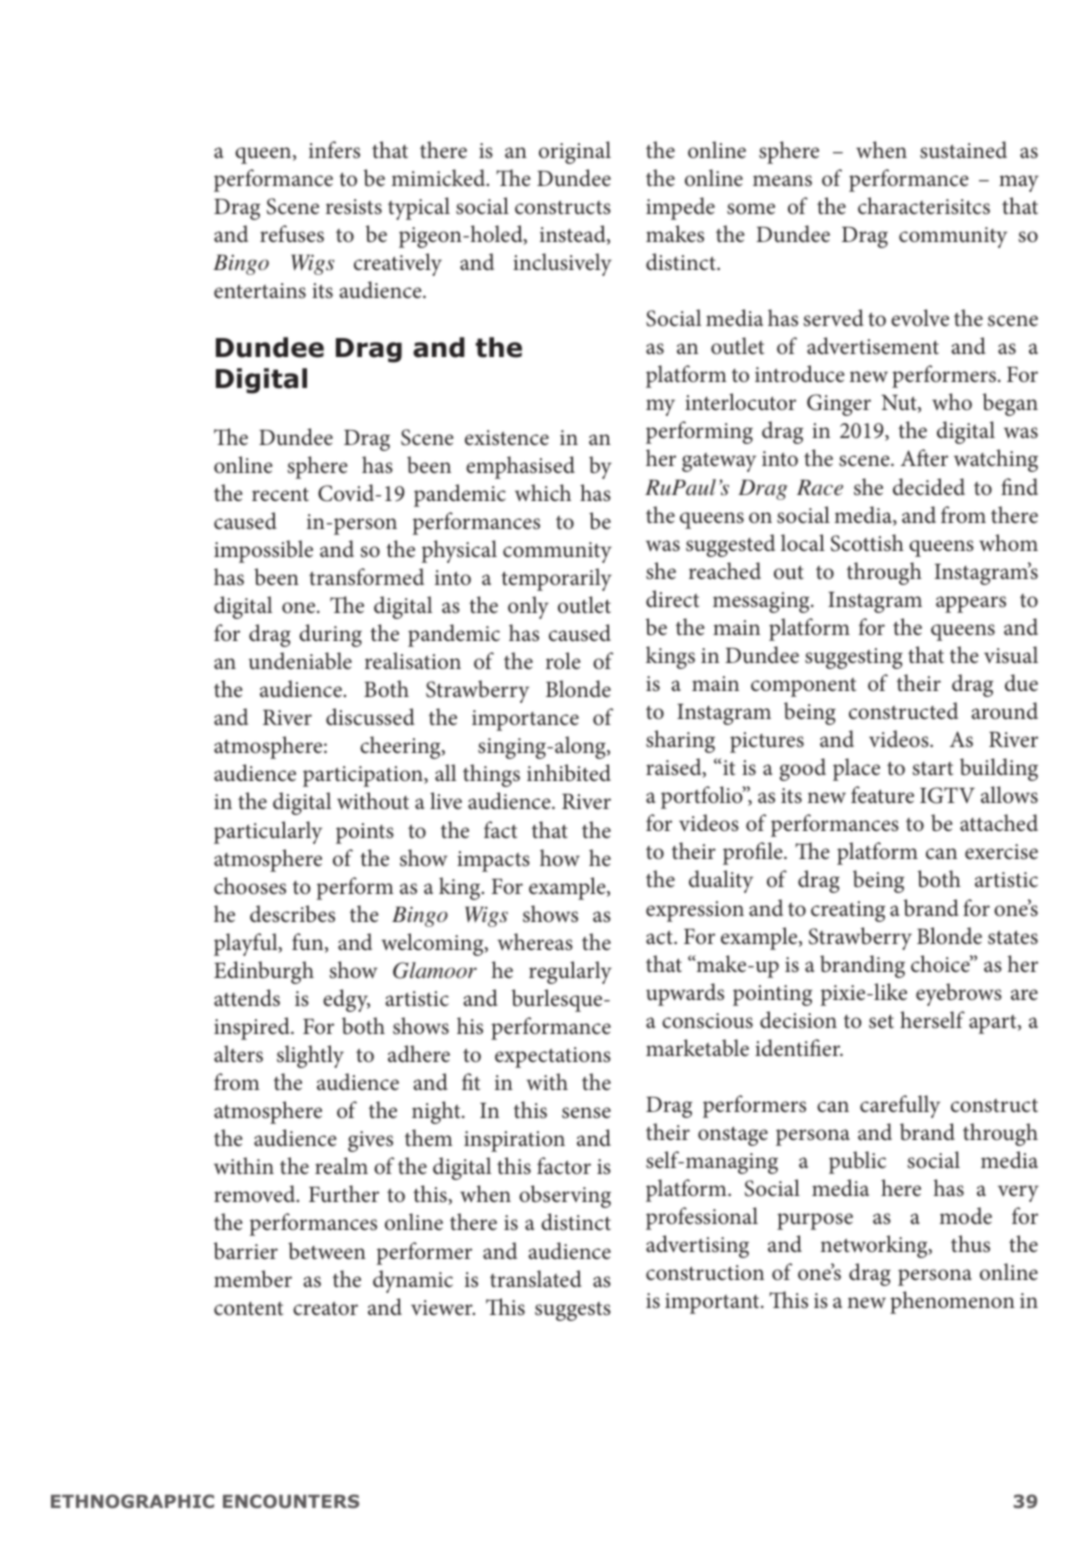  I want to click on sense, so click(586, 1113).
